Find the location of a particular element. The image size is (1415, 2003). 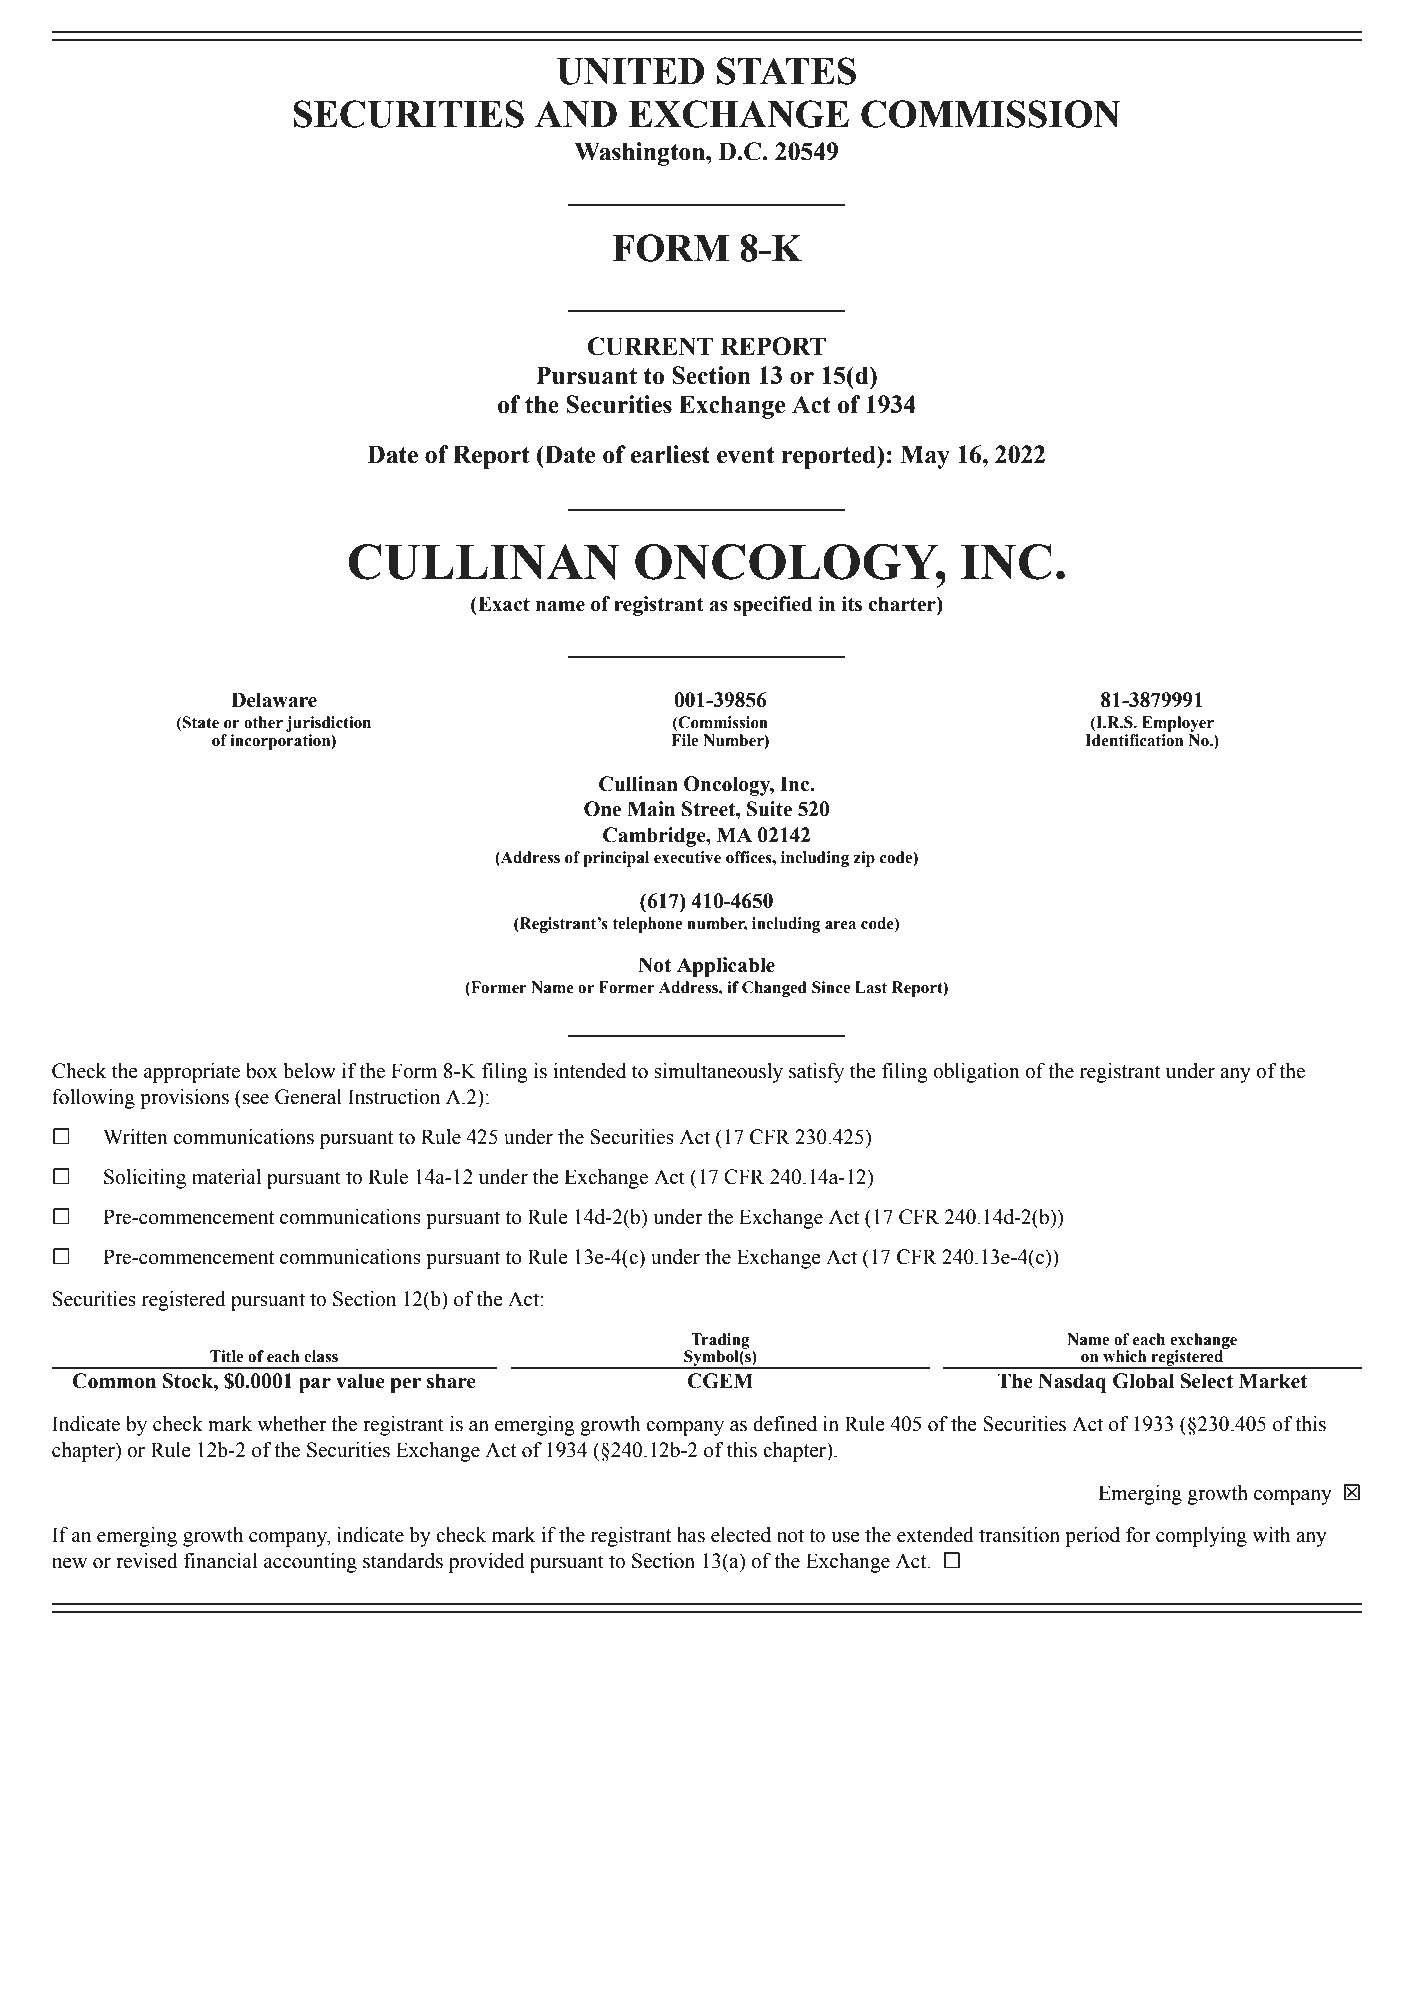

May is located at coordinates (925, 457).
